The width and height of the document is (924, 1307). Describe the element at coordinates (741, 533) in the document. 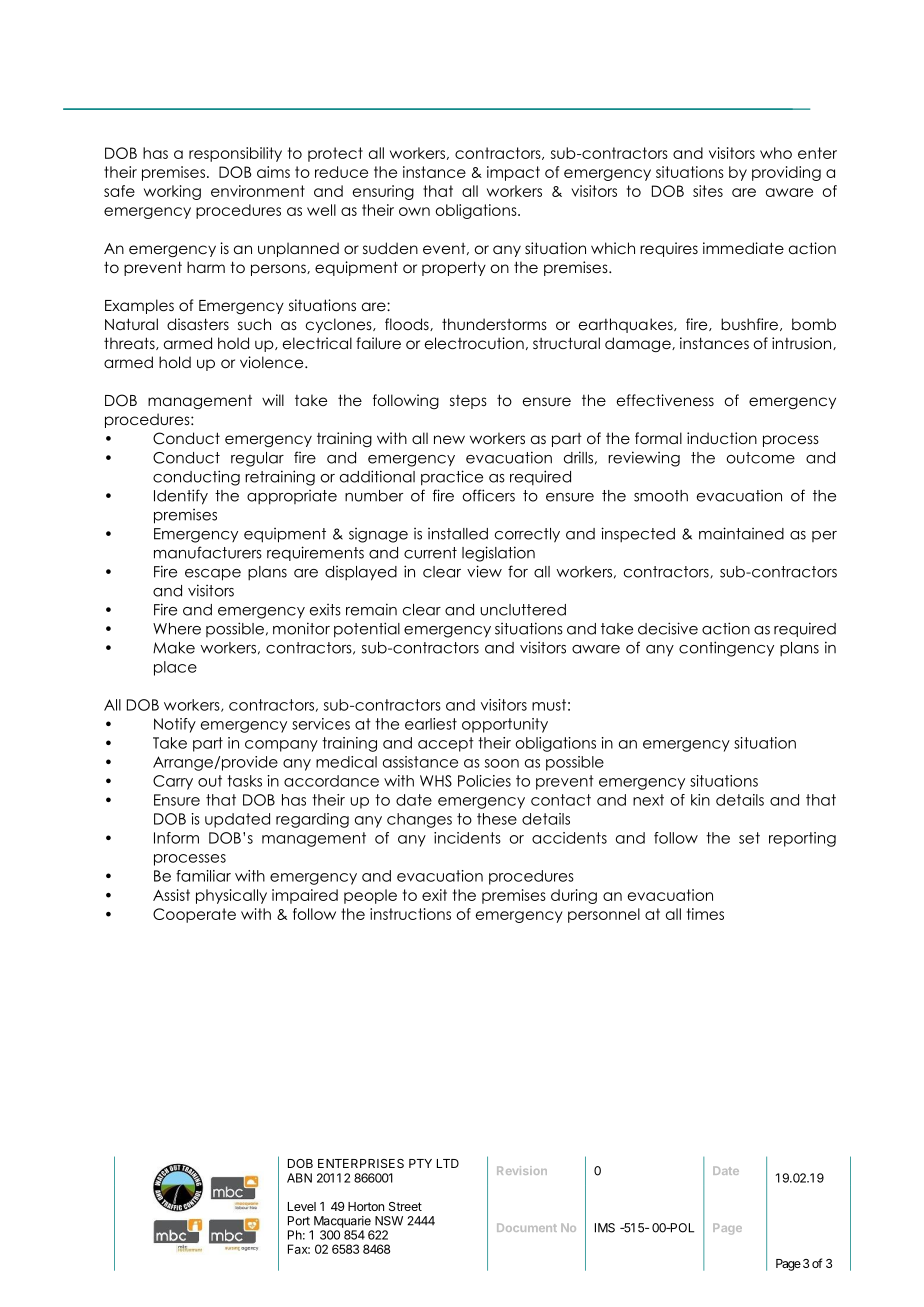

I see `maintained` at that location.
